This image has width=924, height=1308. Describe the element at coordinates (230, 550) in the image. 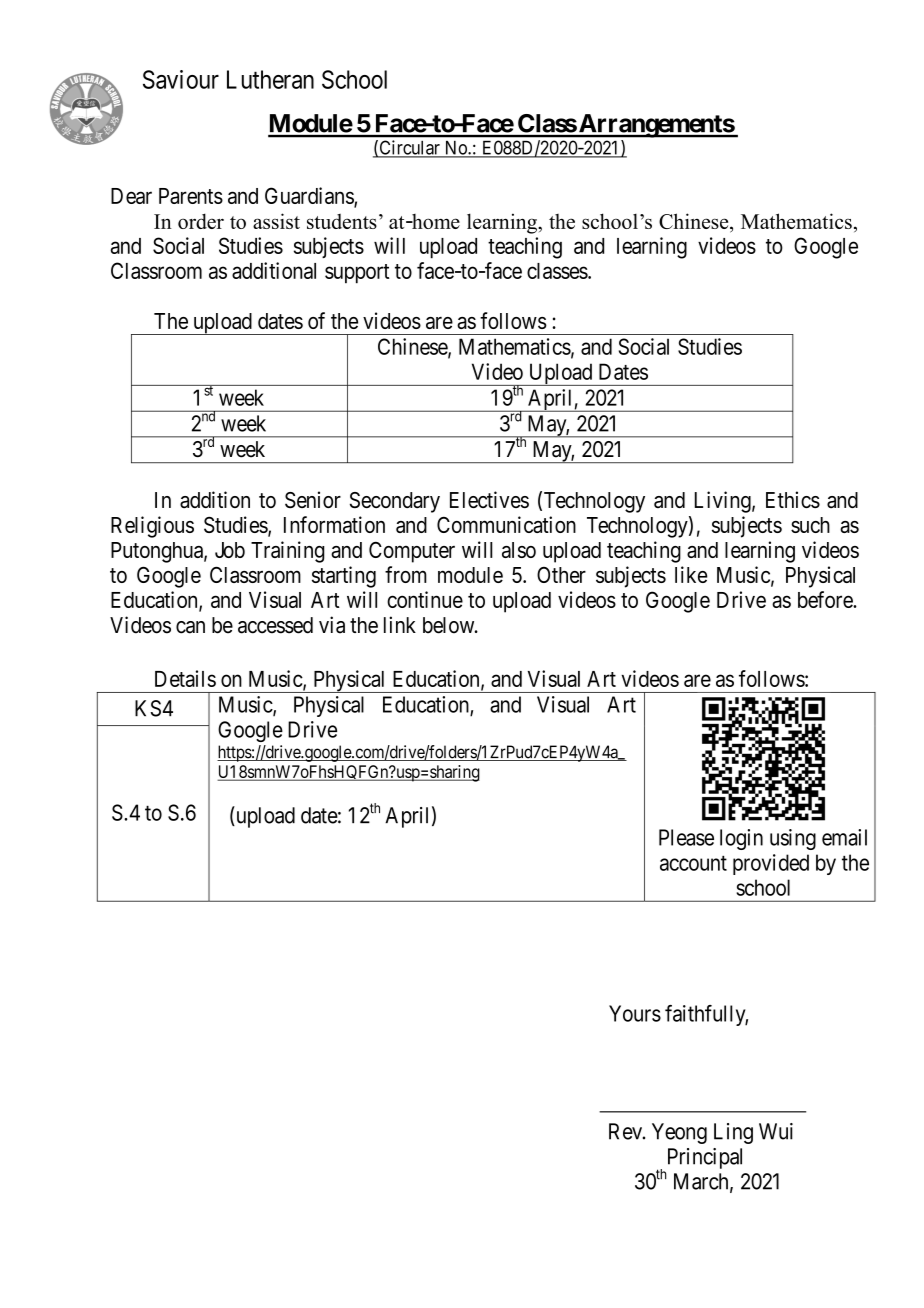

I see `Job` at that location.
